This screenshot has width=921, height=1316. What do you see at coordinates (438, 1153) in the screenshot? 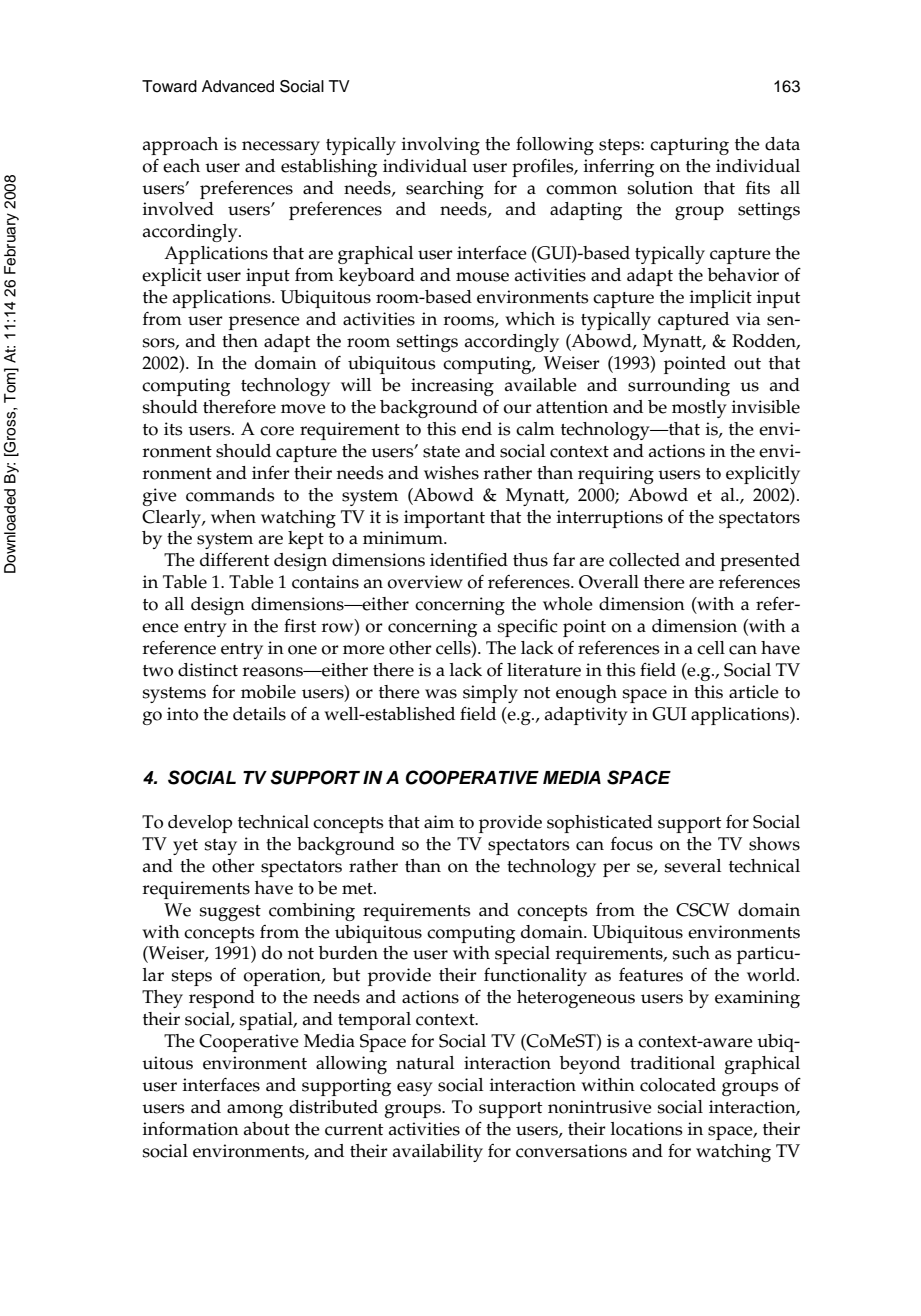
I see `availability` at bounding box center [438, 1153].
